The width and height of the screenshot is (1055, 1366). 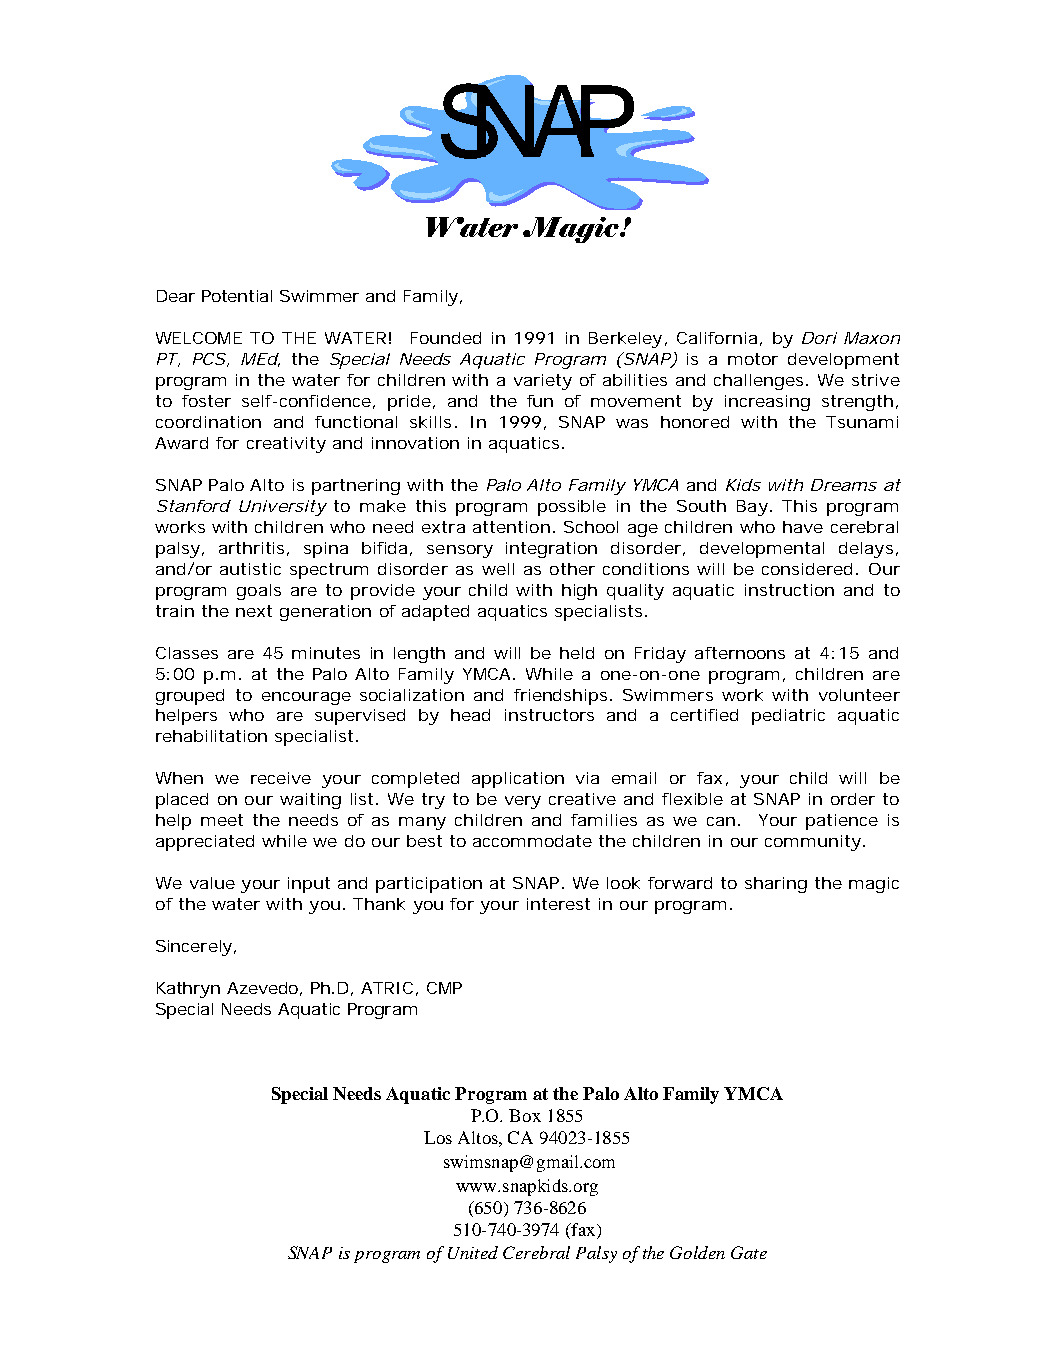 I want to click on United, so click(x=473, y=1252).
